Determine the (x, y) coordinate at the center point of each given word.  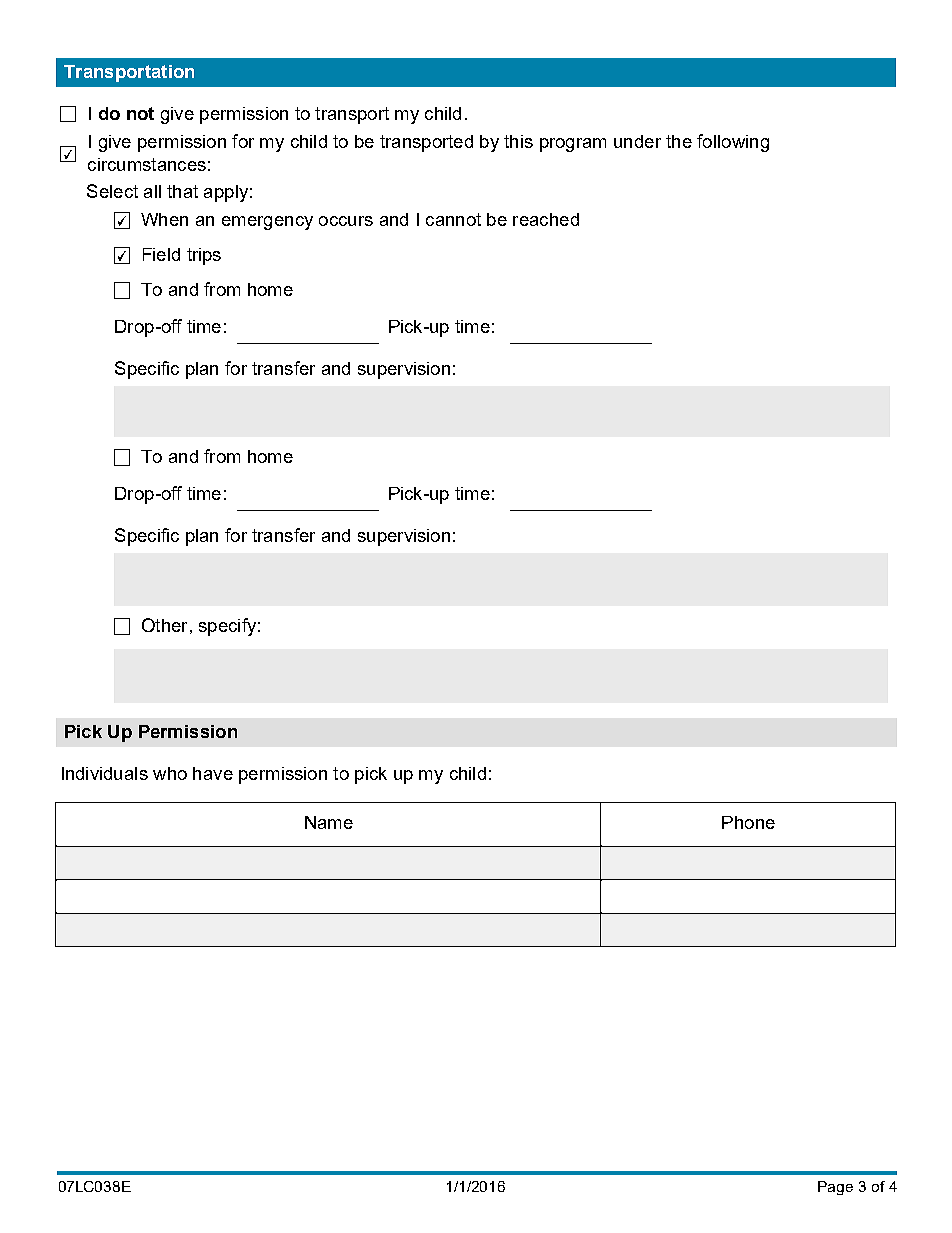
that (182, 191)
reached (546, 219)
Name (329, 822)
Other (164, 625)
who (170, 773)
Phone (748, 822)
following (733, 143)
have (213, 773)
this (518, 141)
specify (227, 627)
